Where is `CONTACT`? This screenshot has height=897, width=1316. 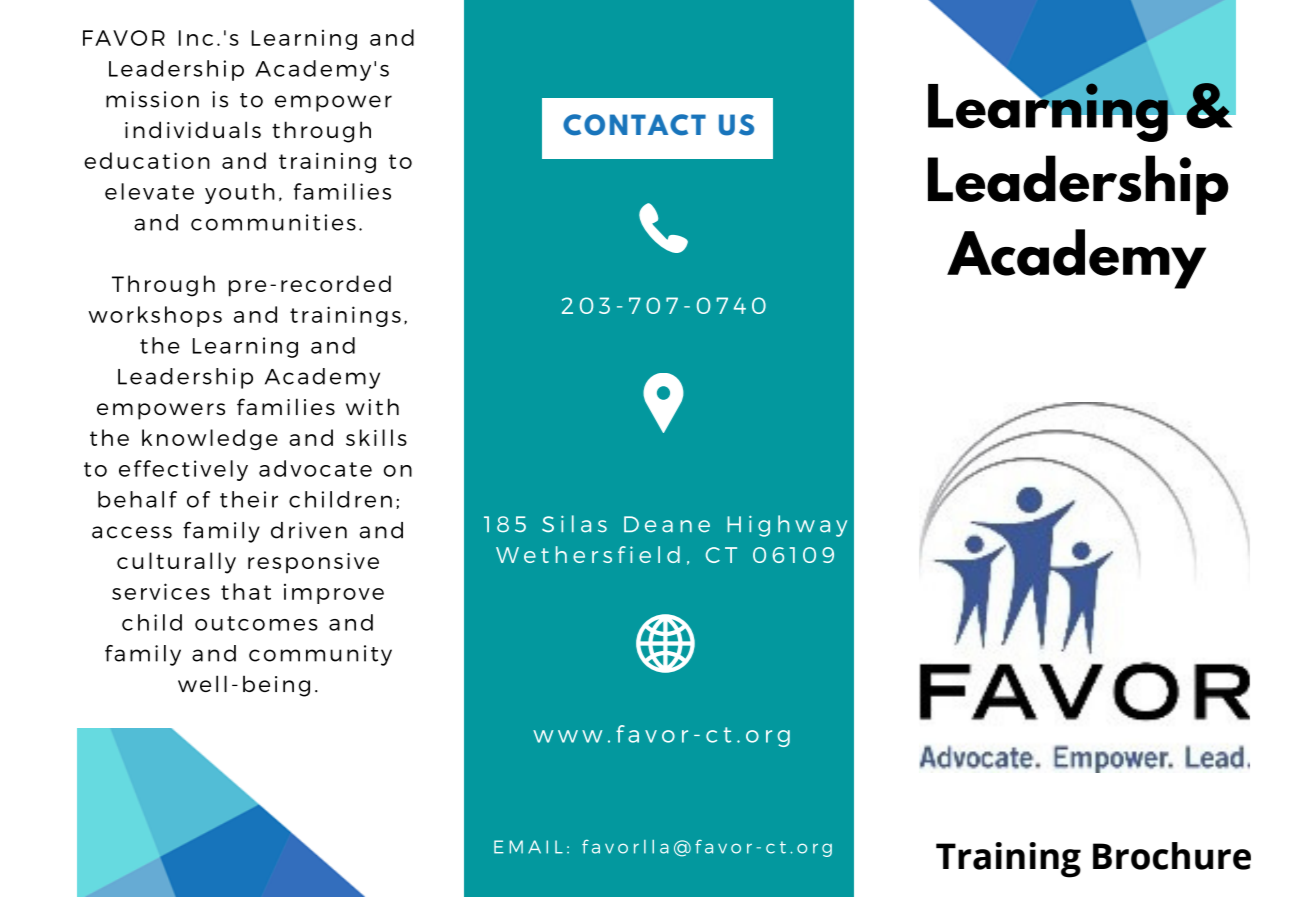
CONTACT is located at coordinates (634, 125).
